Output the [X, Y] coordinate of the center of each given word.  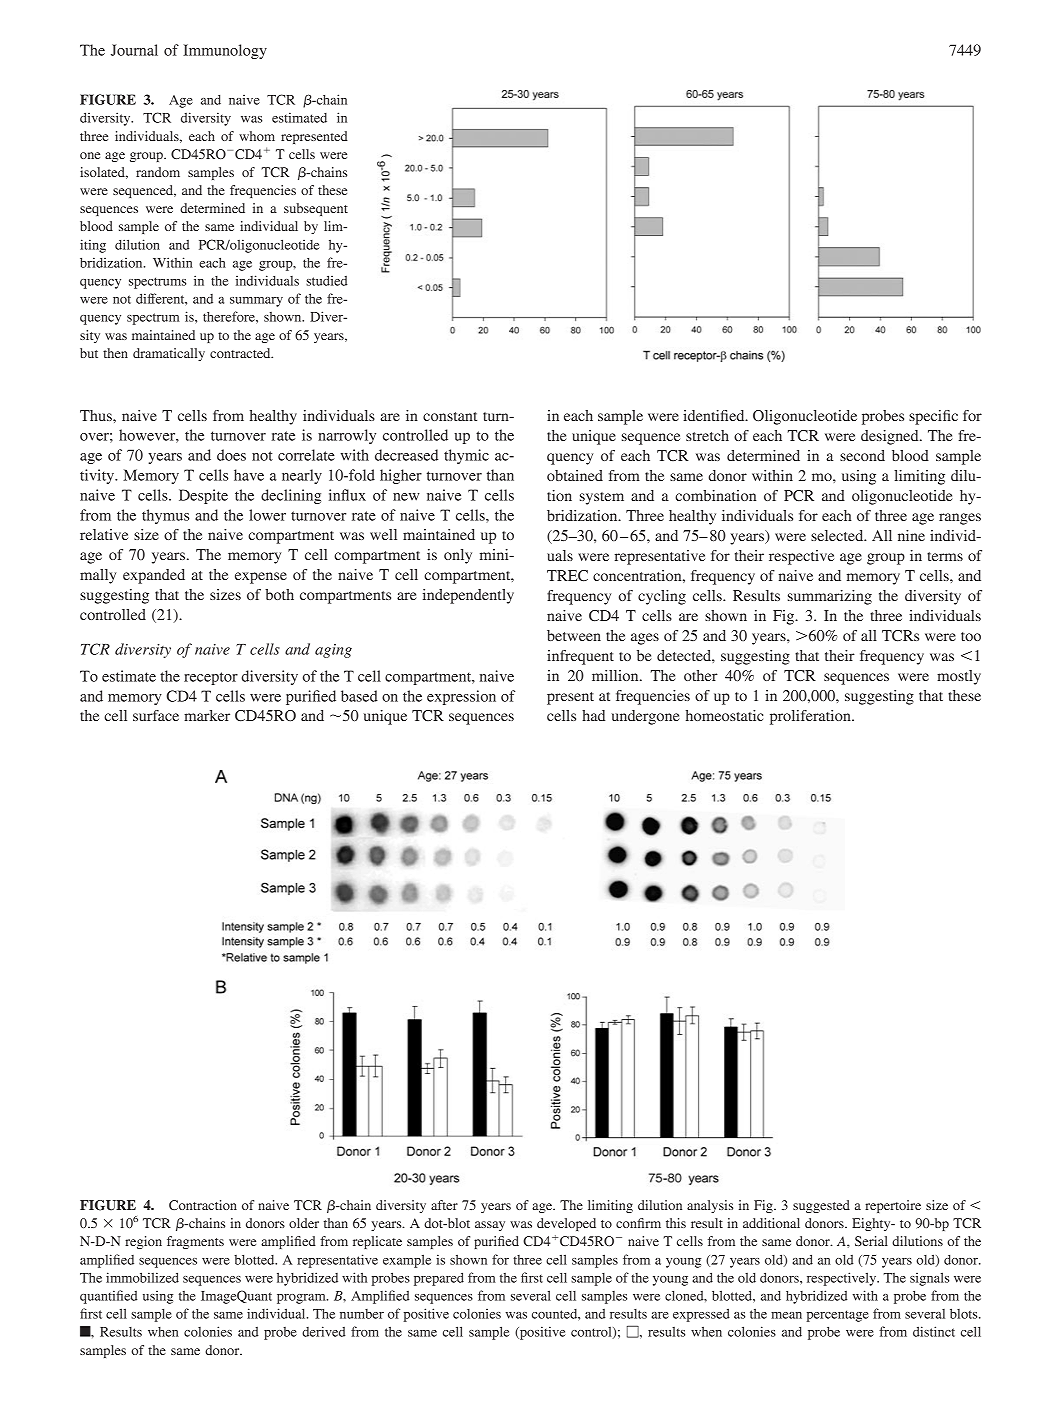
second [862, 455]
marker [207, 715]
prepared [439, 1279]
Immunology [225, 51]
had [593, 715]
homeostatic [724, 715]
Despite [203, 496]
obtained [575, 475]
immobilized [142, 1277]
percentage [838, 1316]
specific [933, 417]
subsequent [316, 209]
